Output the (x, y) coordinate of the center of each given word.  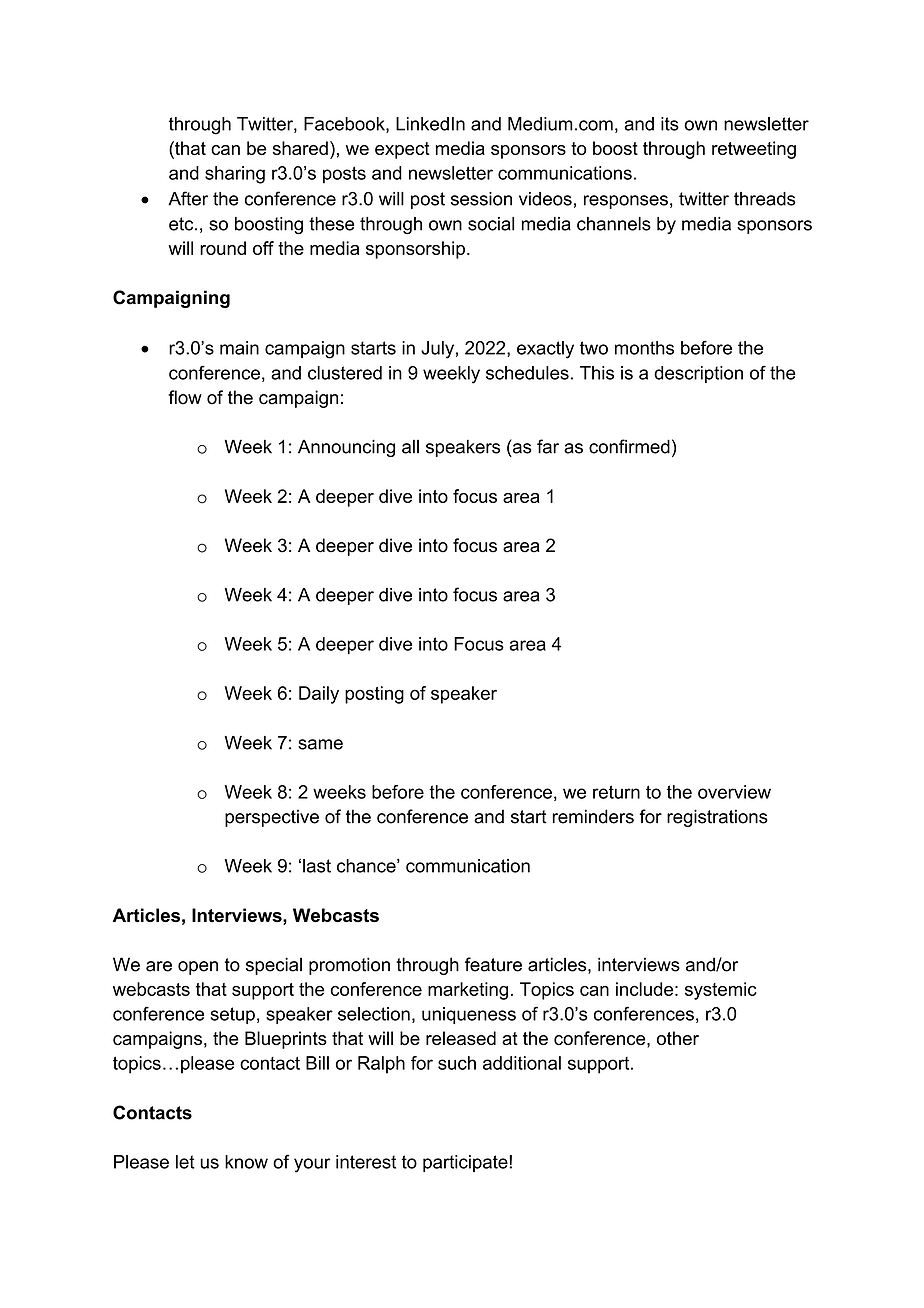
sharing (235, 175)
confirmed (629, 446)
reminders (593, 816)
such (457, 1063)
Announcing (346, 448)
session (481, 199)
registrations (717, 818)
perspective (272, 818)
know (246, 1162)
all (410, 447)
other (678, 1038)
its (670, 124)
